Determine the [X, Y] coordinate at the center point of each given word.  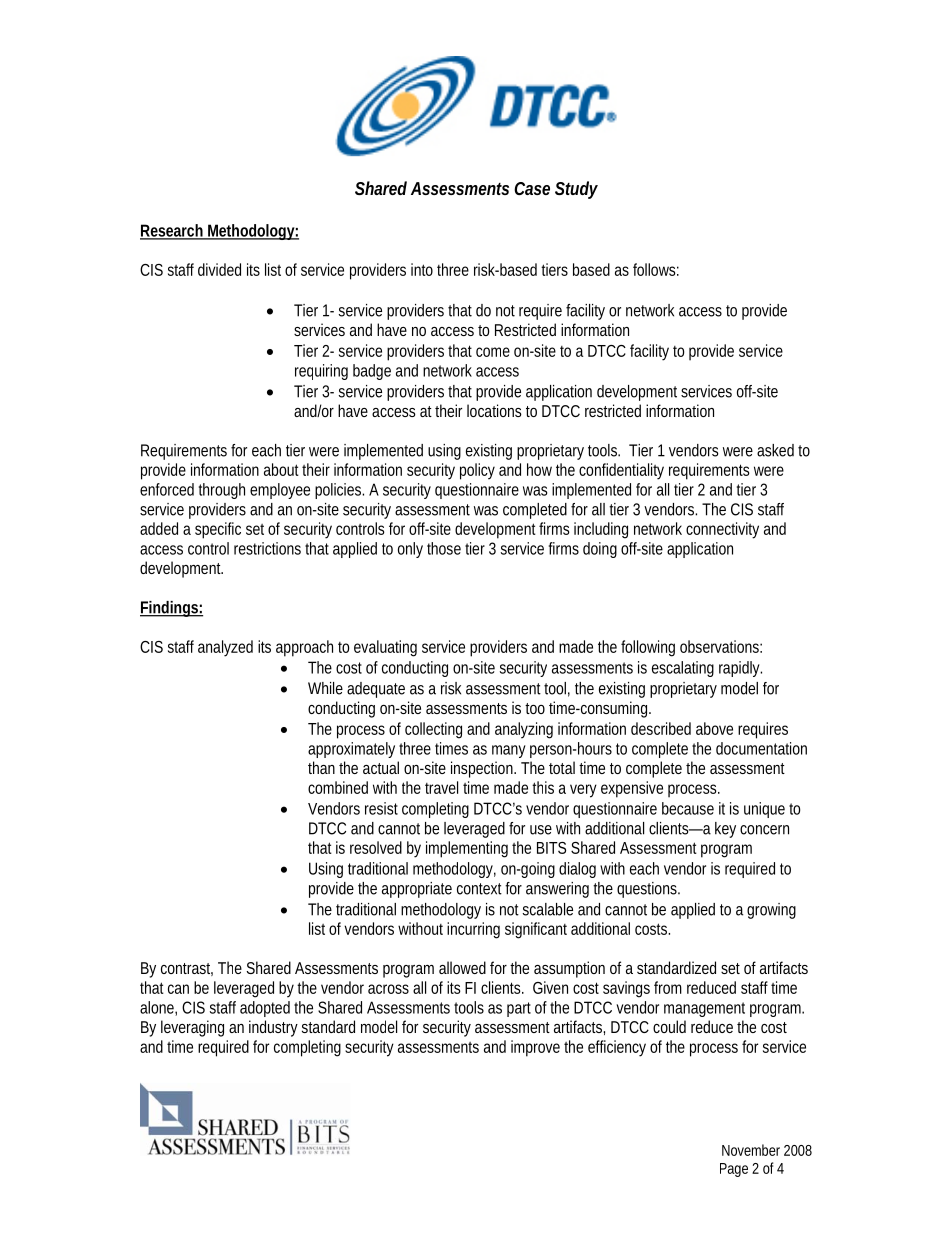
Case [532, 188]
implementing [467, 849]
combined [338, 787]
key [725, 830]
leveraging [192, 1028]
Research [173, 231]
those [444, 548]
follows [656, 269]
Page [734, 1170]
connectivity [722, 530]
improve [535, 1048]
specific [218, 530]
